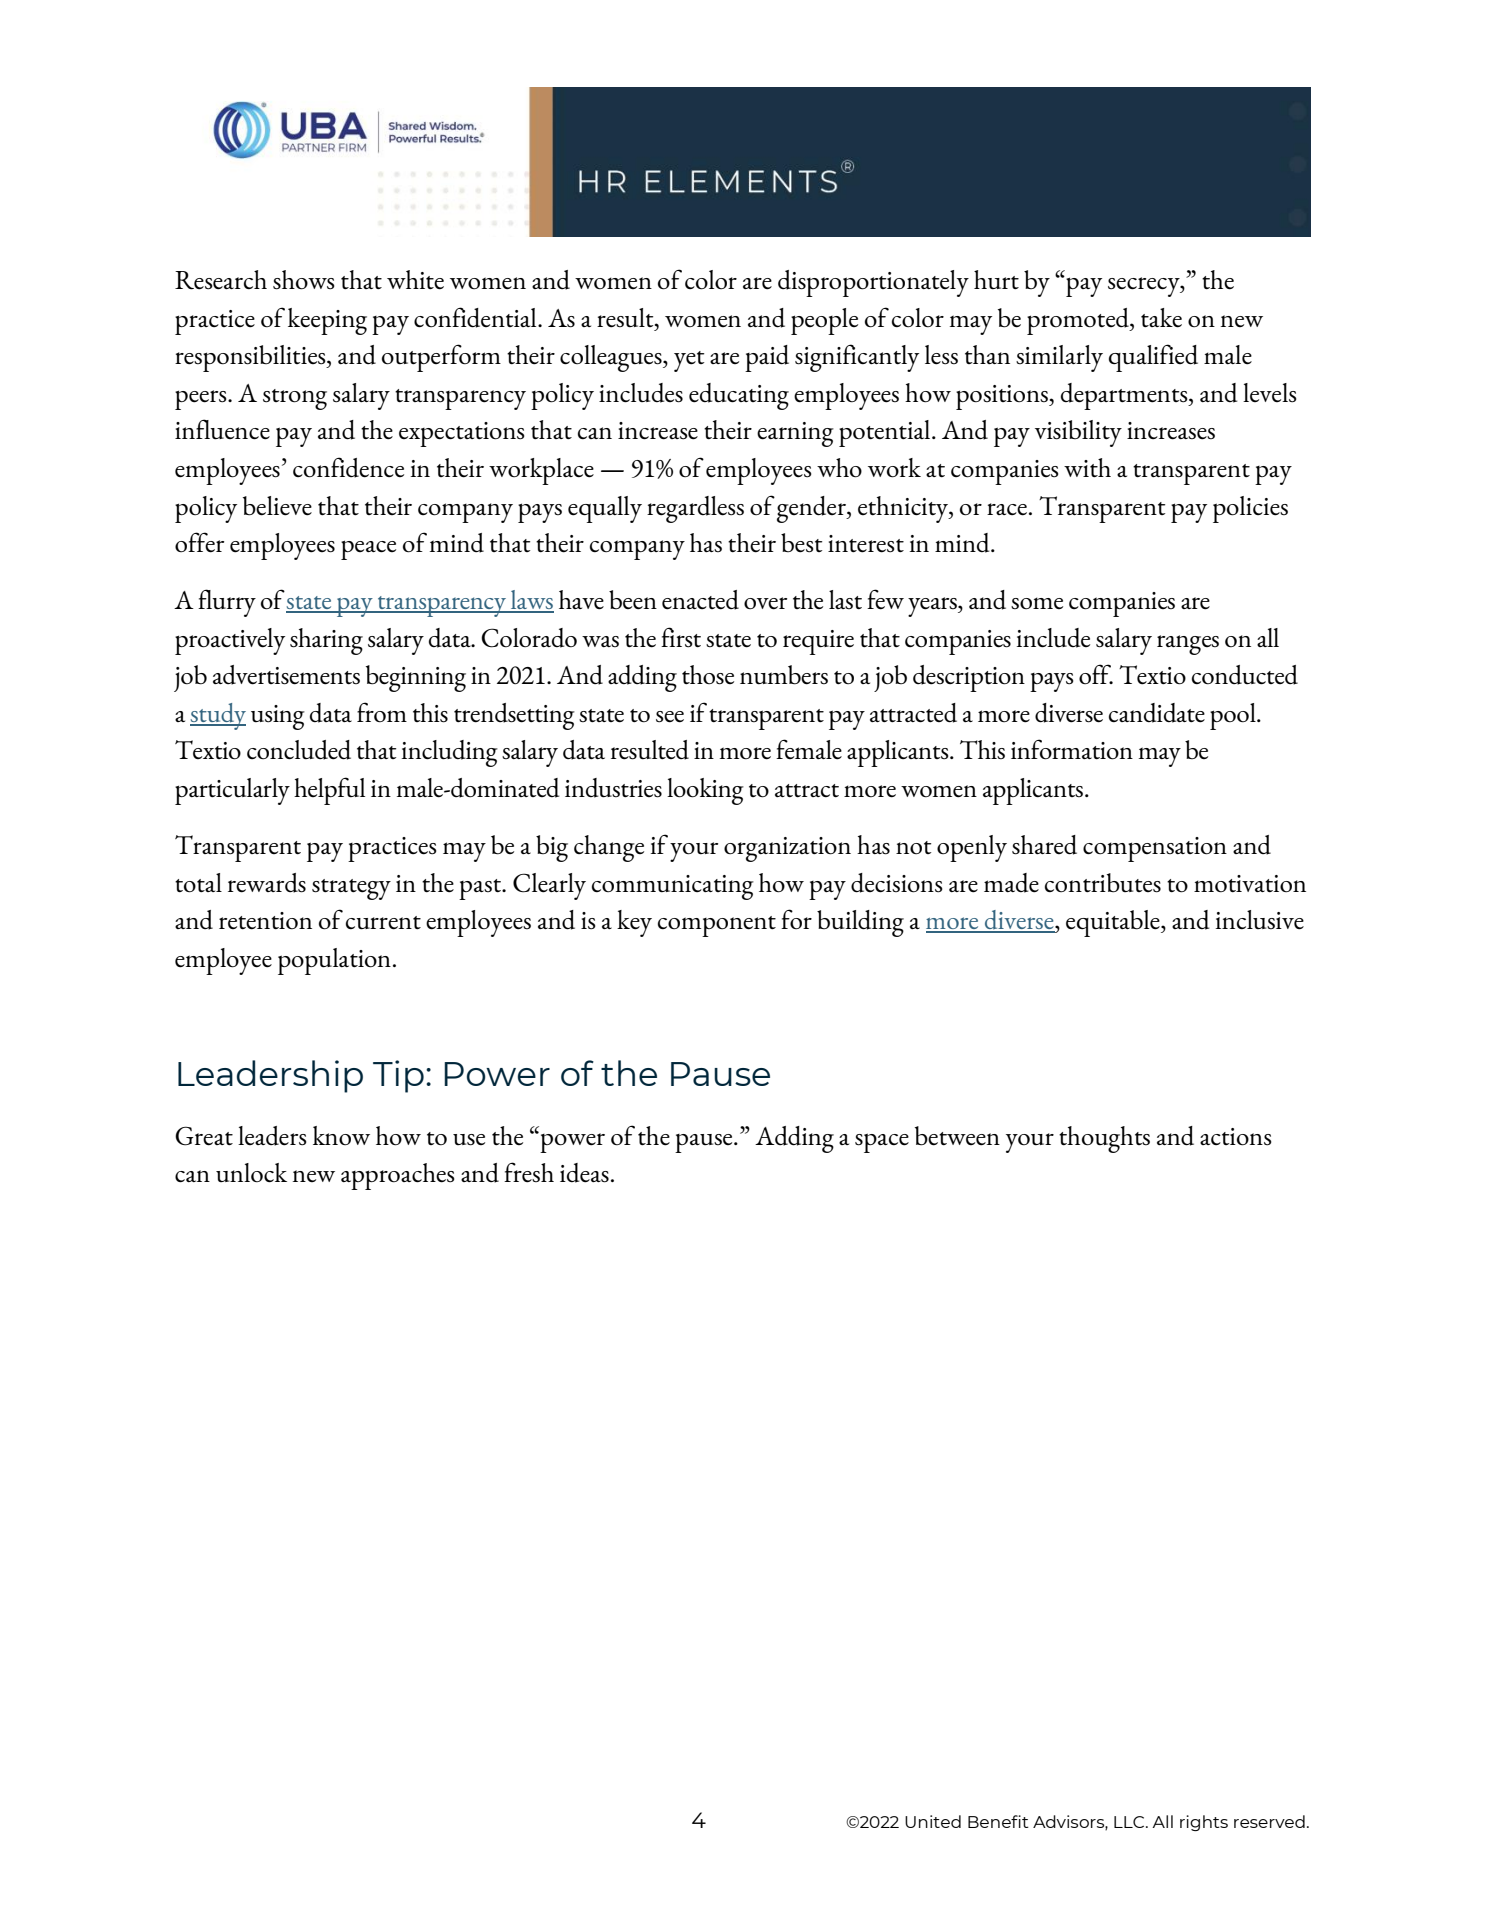 This screenshot has width=1485, height=1921. What do you see at coordinates (1130, 1822) in the screenshot?
I see `LLC` at bounding box center [1130, 1822].
